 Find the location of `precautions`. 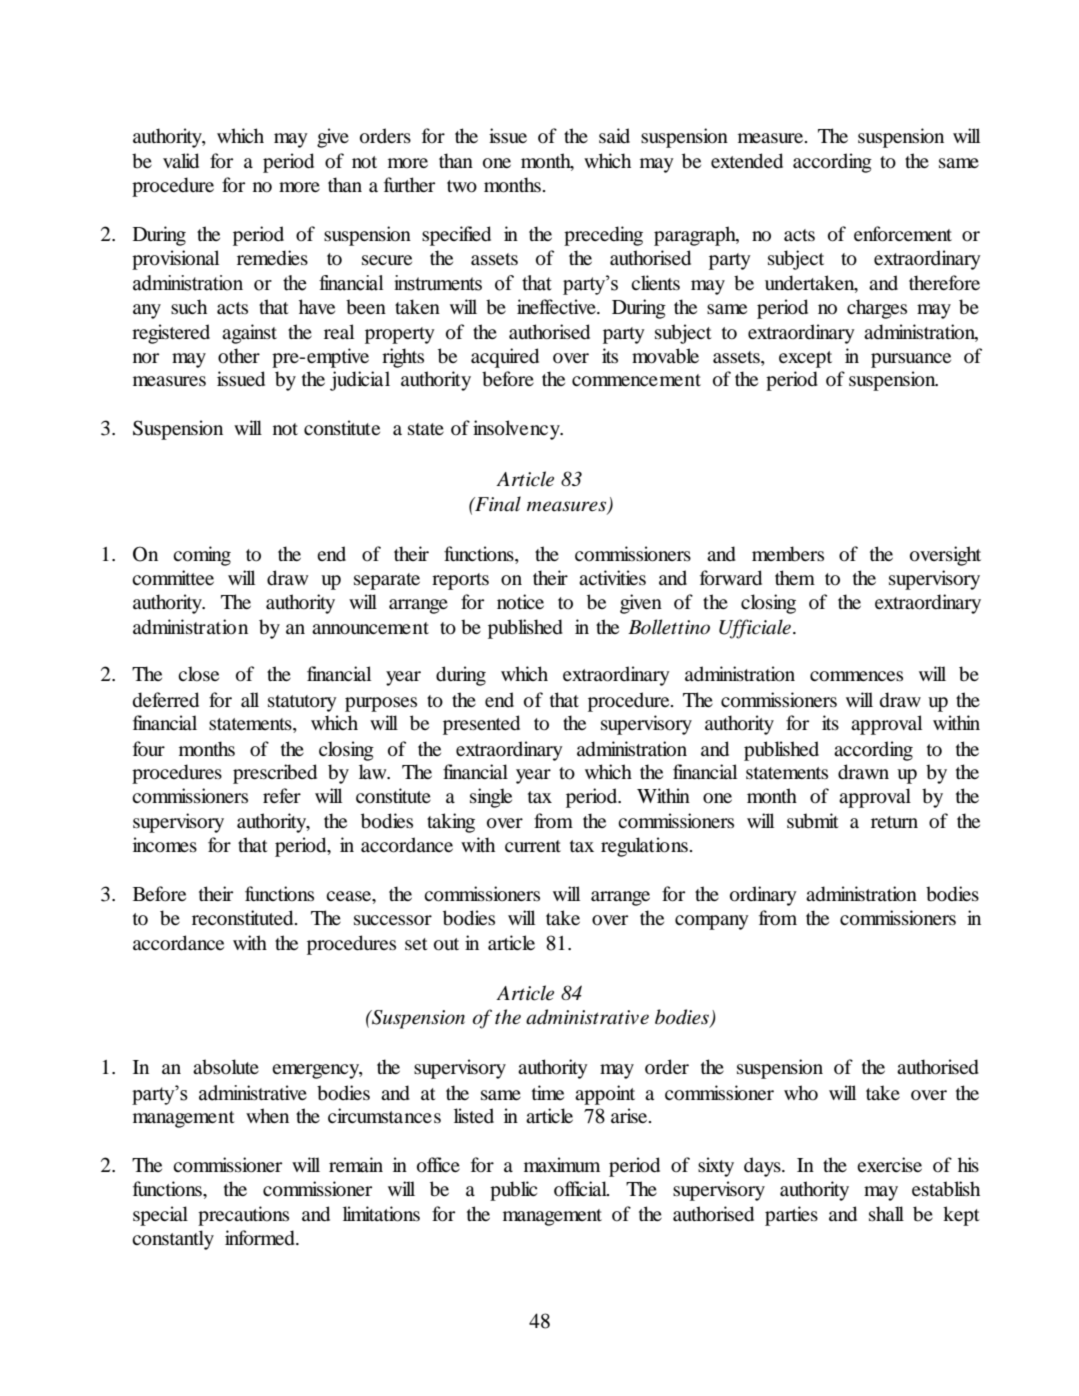

precautions is located at coordinates (243, 1216).
